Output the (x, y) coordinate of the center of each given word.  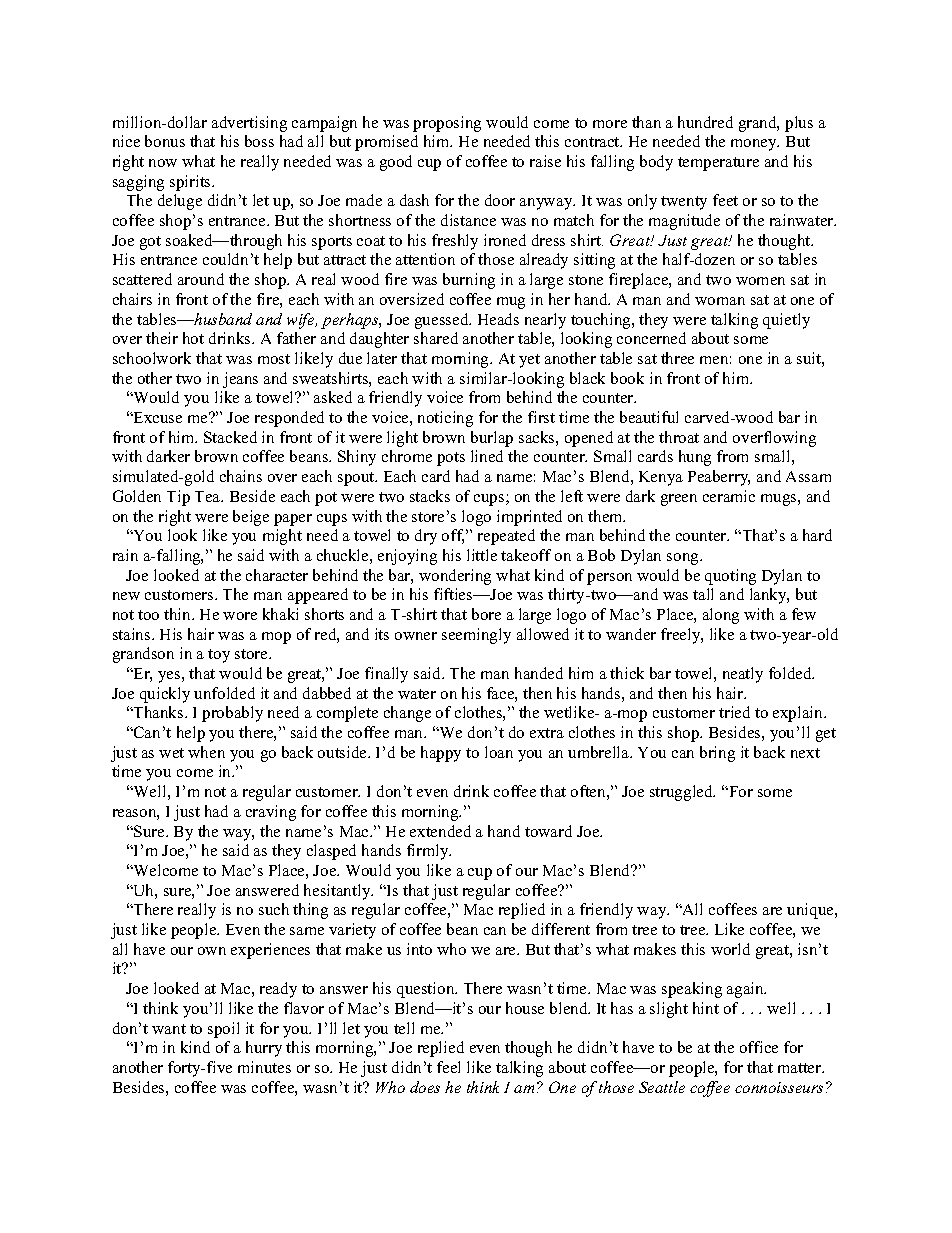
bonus (165, 141)
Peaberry (719, 478)
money (755, 145)
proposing (447, 124)
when (206, 752)
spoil (223, 1030)
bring (717, 754)
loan (499, 752)
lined (487, 456)
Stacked (230, 437)
